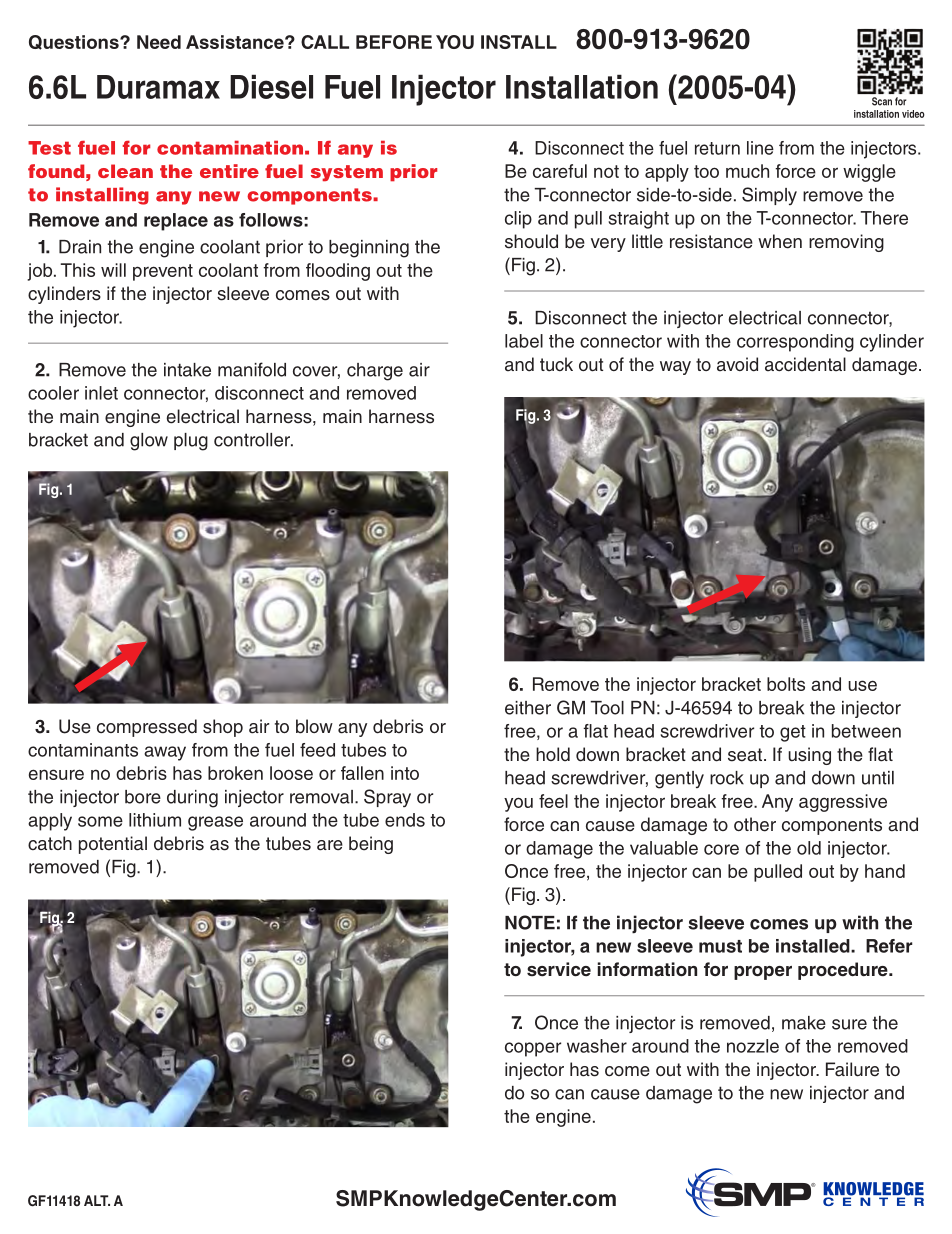  Describe the element at coordinates (843, 803) in the screenshot. I see `aggressive` at that location.
